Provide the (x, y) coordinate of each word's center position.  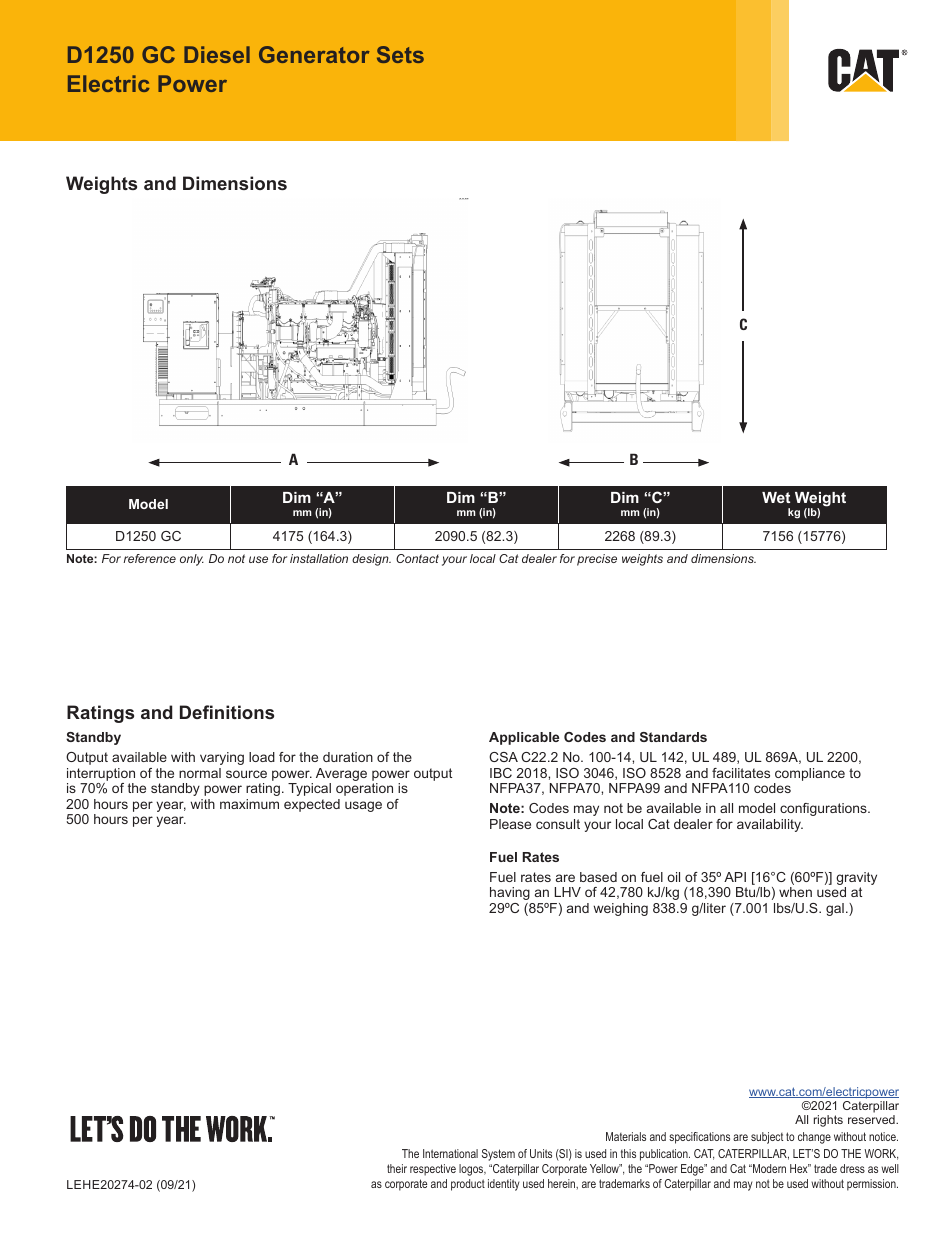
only (192, 560)
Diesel (217, 54)
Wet (776, 497)
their (397, 1168)
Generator (314, 54)
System (498, 1155)
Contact (417, 558)
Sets (400, 54)
